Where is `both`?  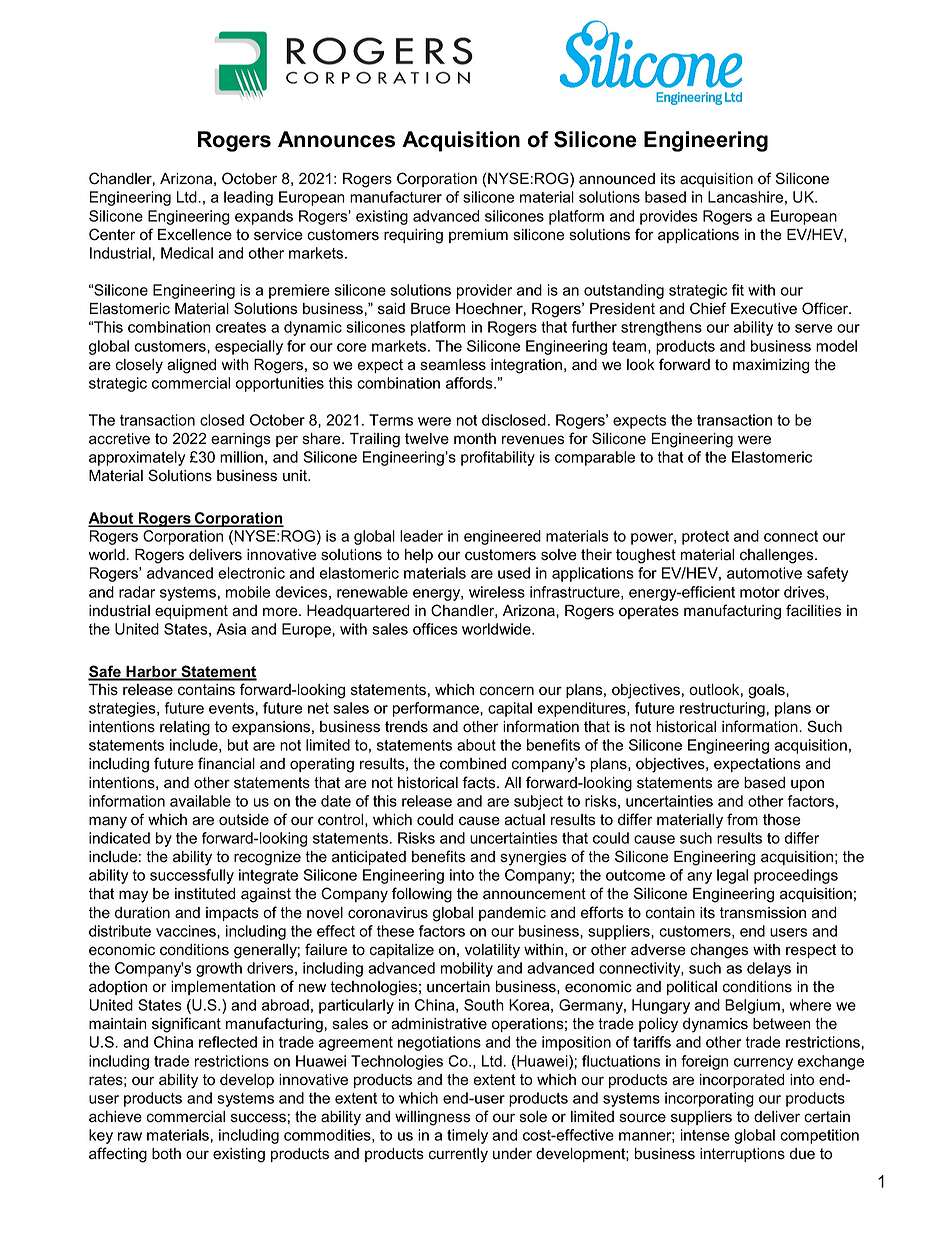 both is located at coordinates (166, 1154).
